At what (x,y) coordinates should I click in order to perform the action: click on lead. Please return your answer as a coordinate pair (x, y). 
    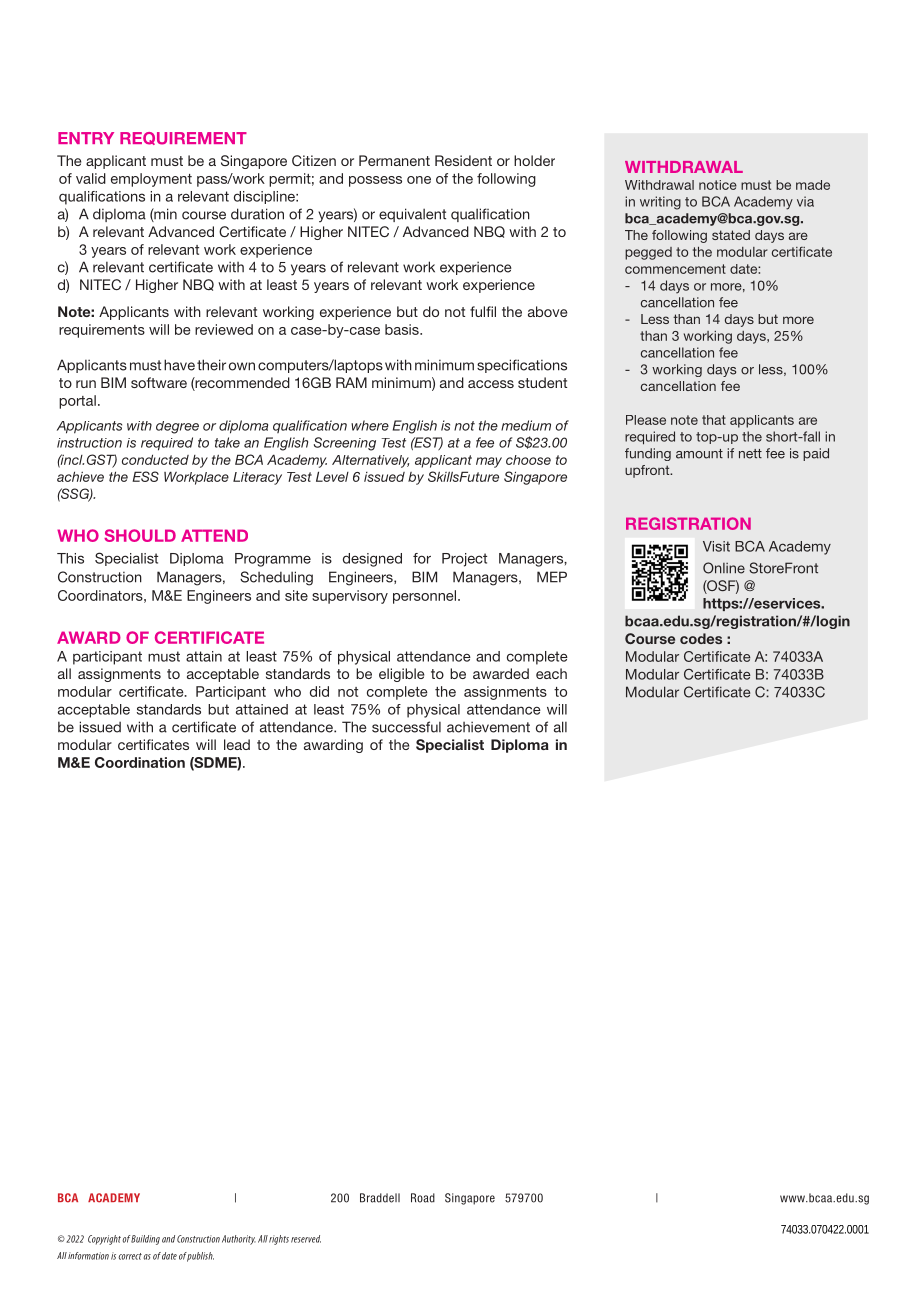
    Looking at the image, I should click on (237, 744).
